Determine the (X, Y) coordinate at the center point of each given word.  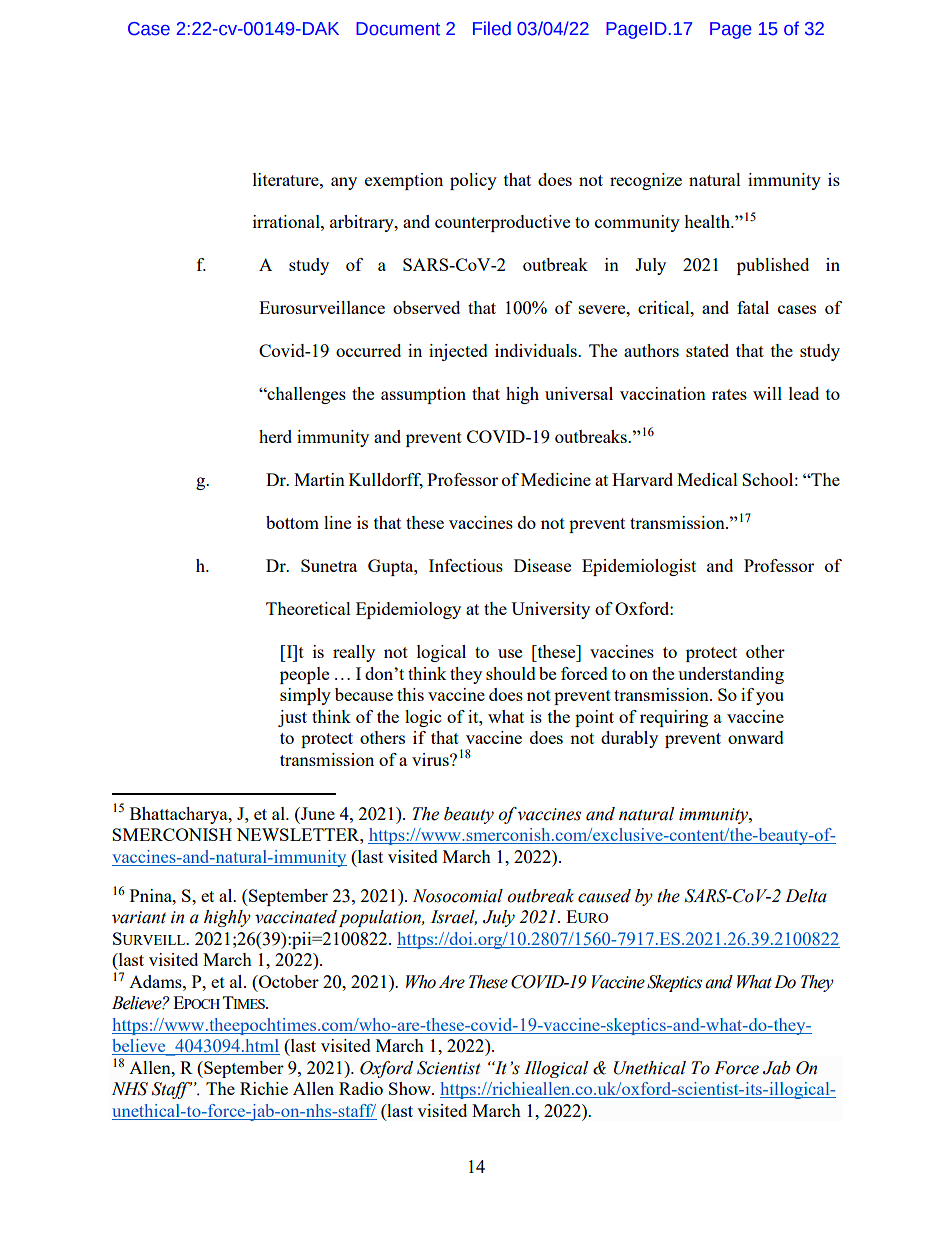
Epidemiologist (639, 567)
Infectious (466, 565)
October (288, 981)
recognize (646, 181)
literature (287, 179)
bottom (292, 522)
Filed (492, 28)
